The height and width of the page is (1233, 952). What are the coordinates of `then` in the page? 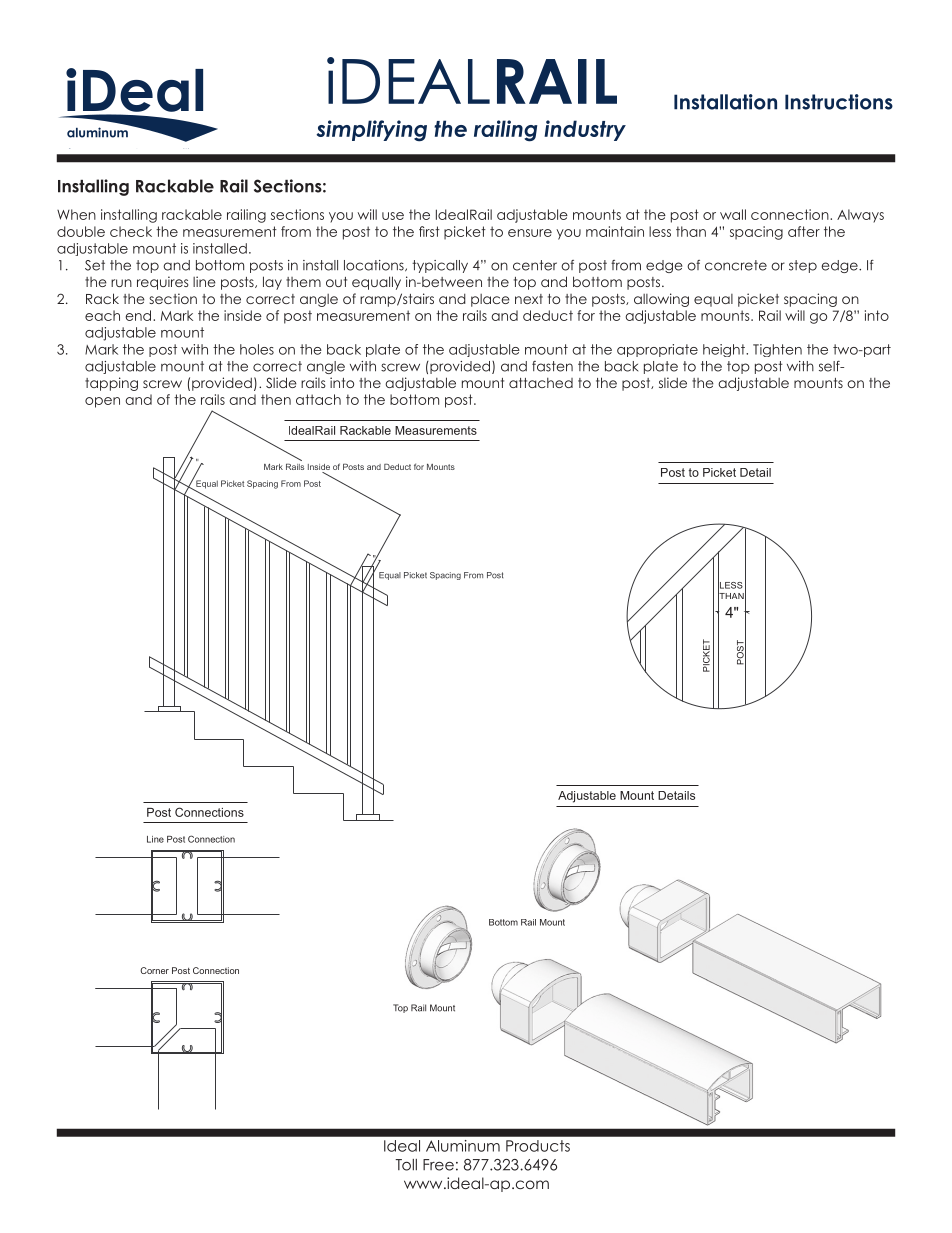 It's located at (276, 399).
